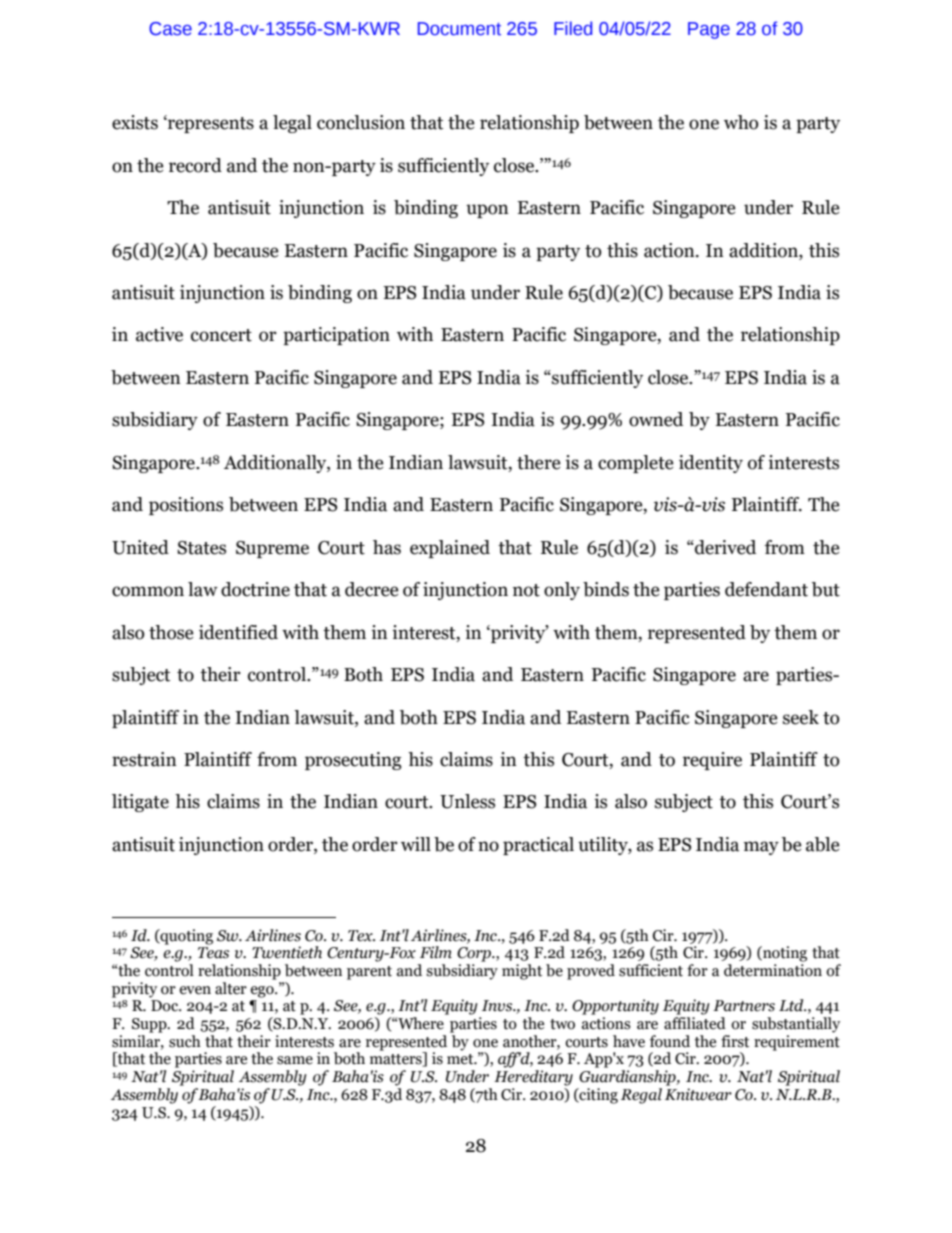 The width and height of the page is (952, 1233). I want to click on defendant, so click(766, 589).
